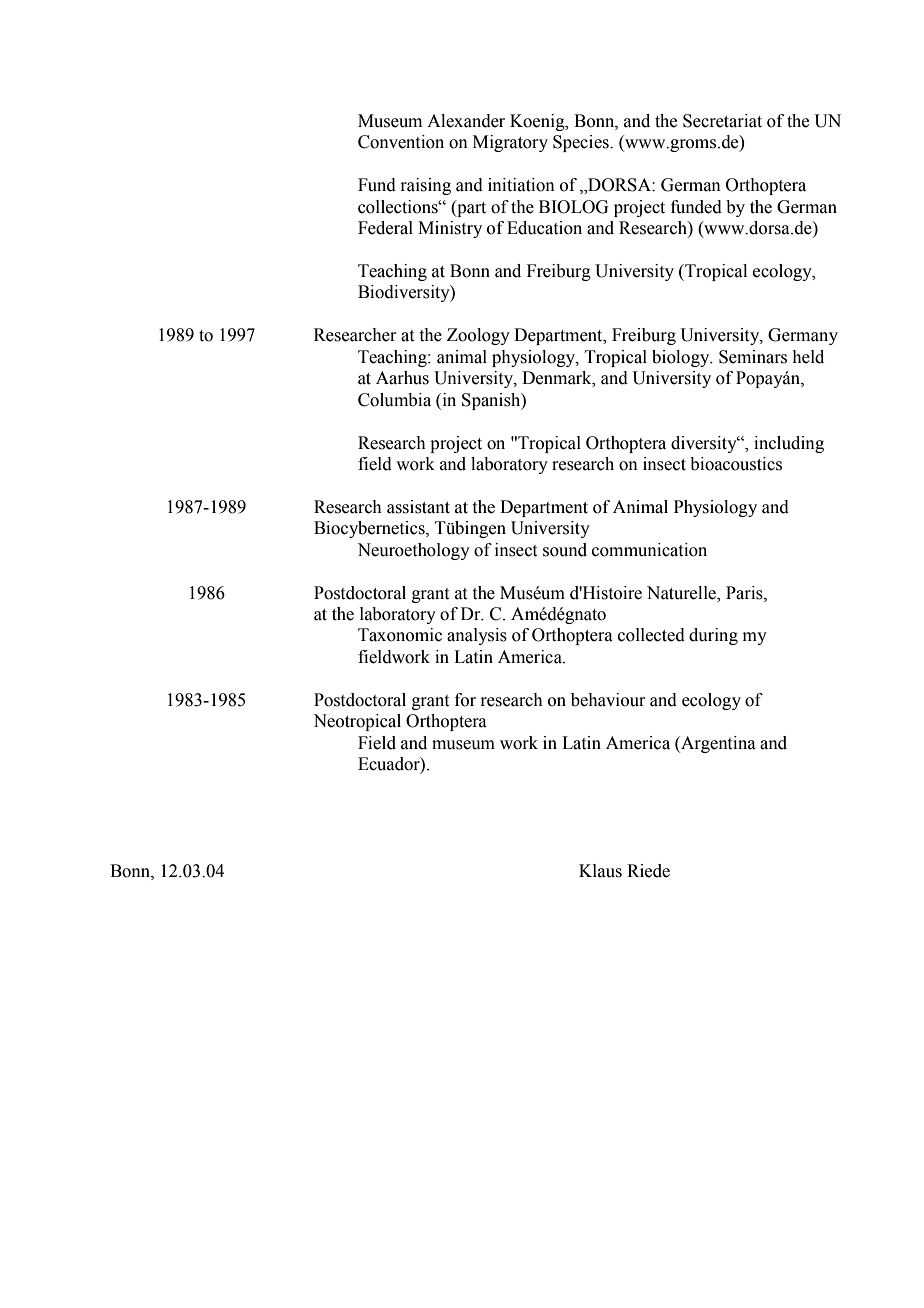 This screenshot has height=1308, width=924. I want to click on including, so click(789, 444).
